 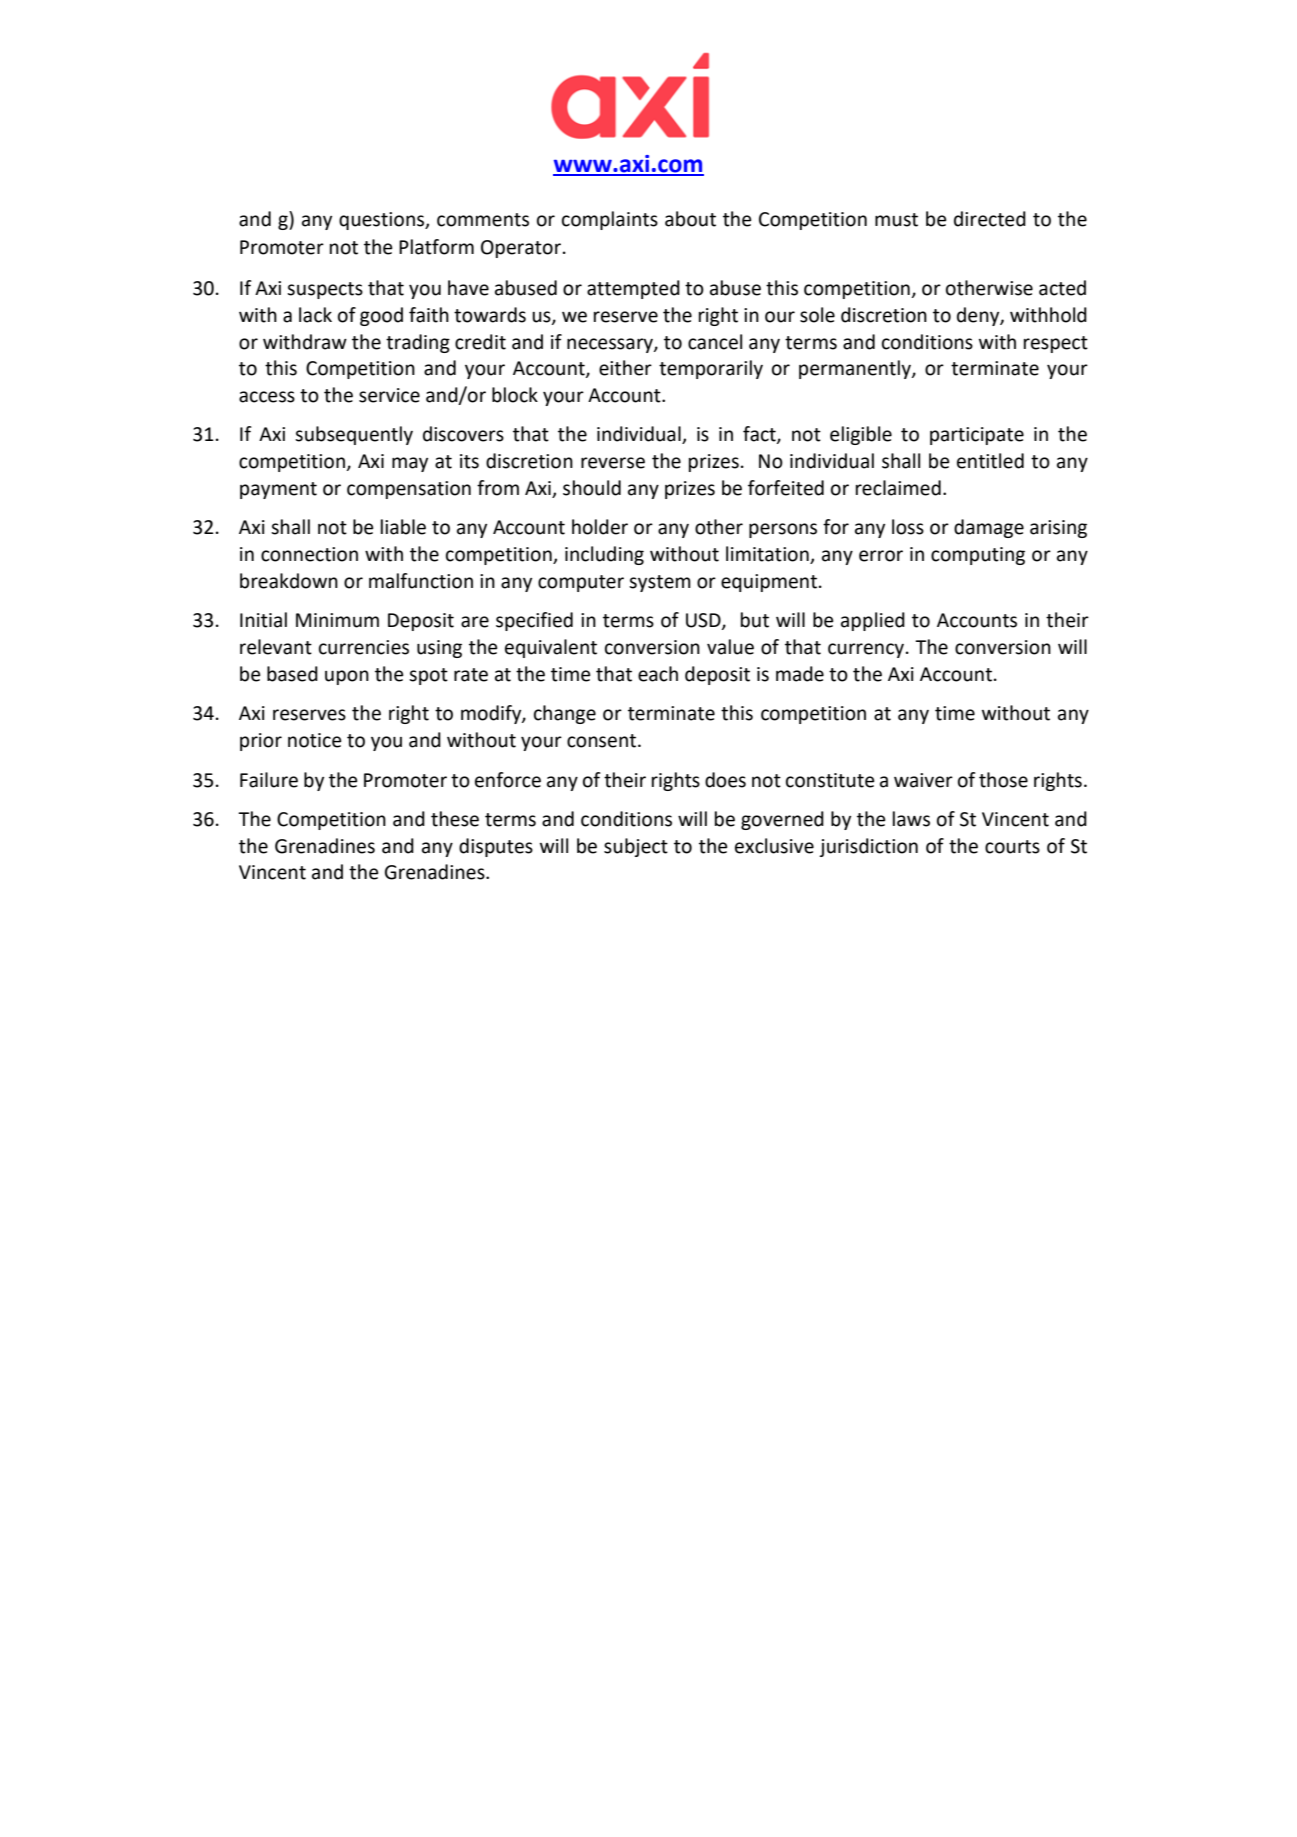 I want to click on made, so click(x=800, y=674).
